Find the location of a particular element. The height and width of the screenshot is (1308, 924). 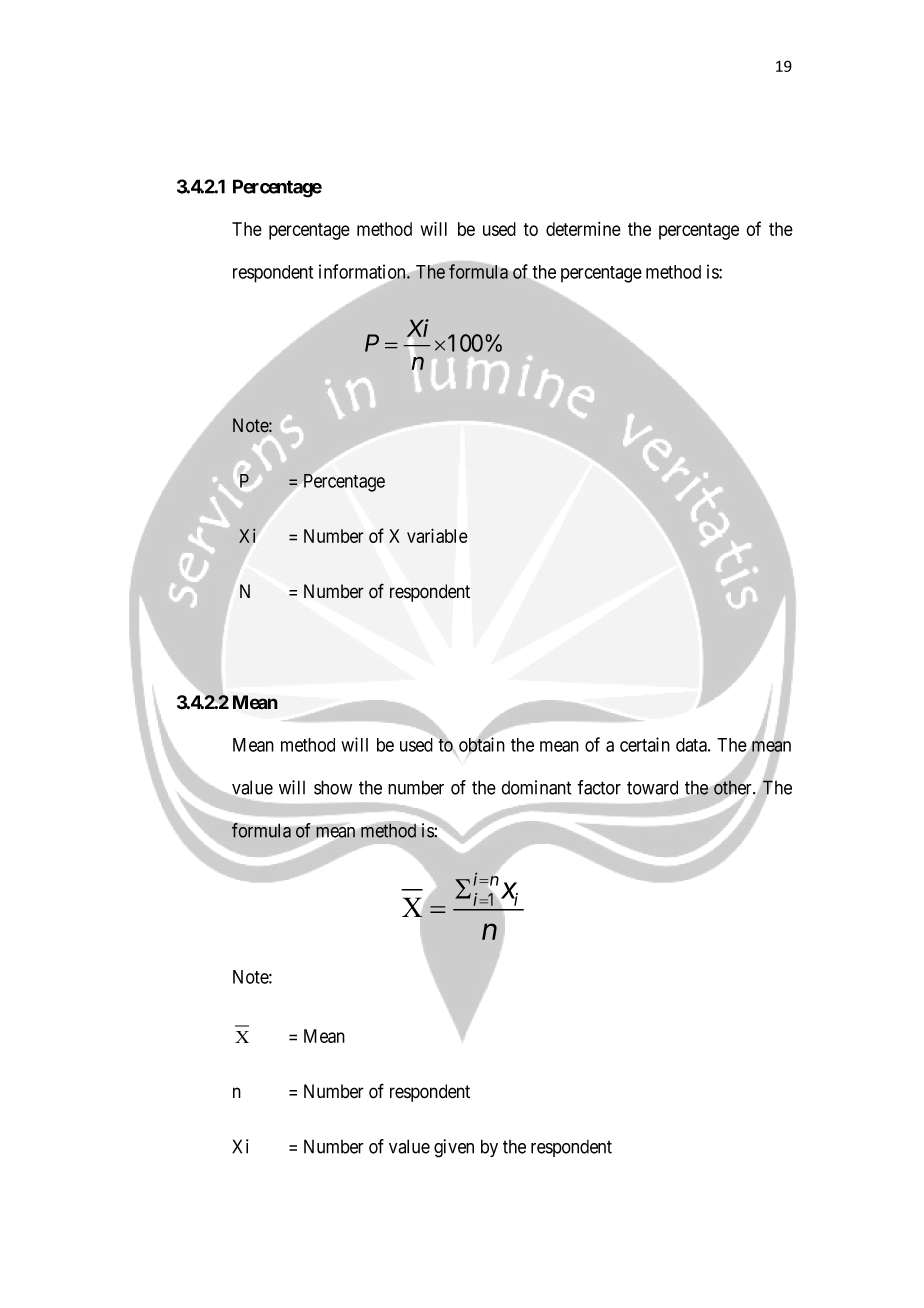

dominant is located at coordinates (536, 787).
